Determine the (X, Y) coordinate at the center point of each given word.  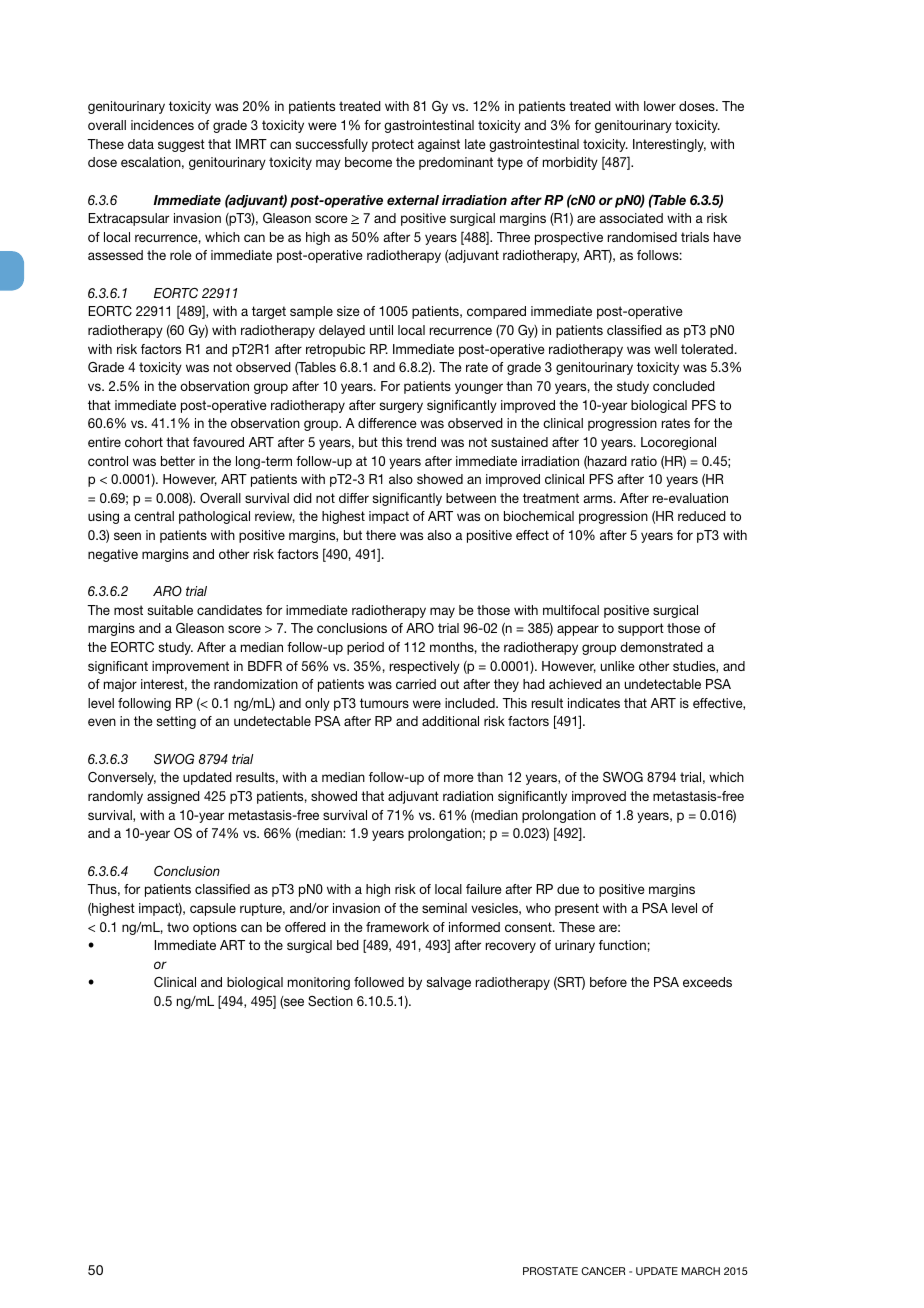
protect (393, 145)
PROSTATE (550, 1271)
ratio (644, 461)
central (154, 516)
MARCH (701, 1271)
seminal (444, 908)
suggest (181, 145)
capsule (213, 909)
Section (330, 1001)
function (622, 945)
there (381, 535)
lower (660, 106)
